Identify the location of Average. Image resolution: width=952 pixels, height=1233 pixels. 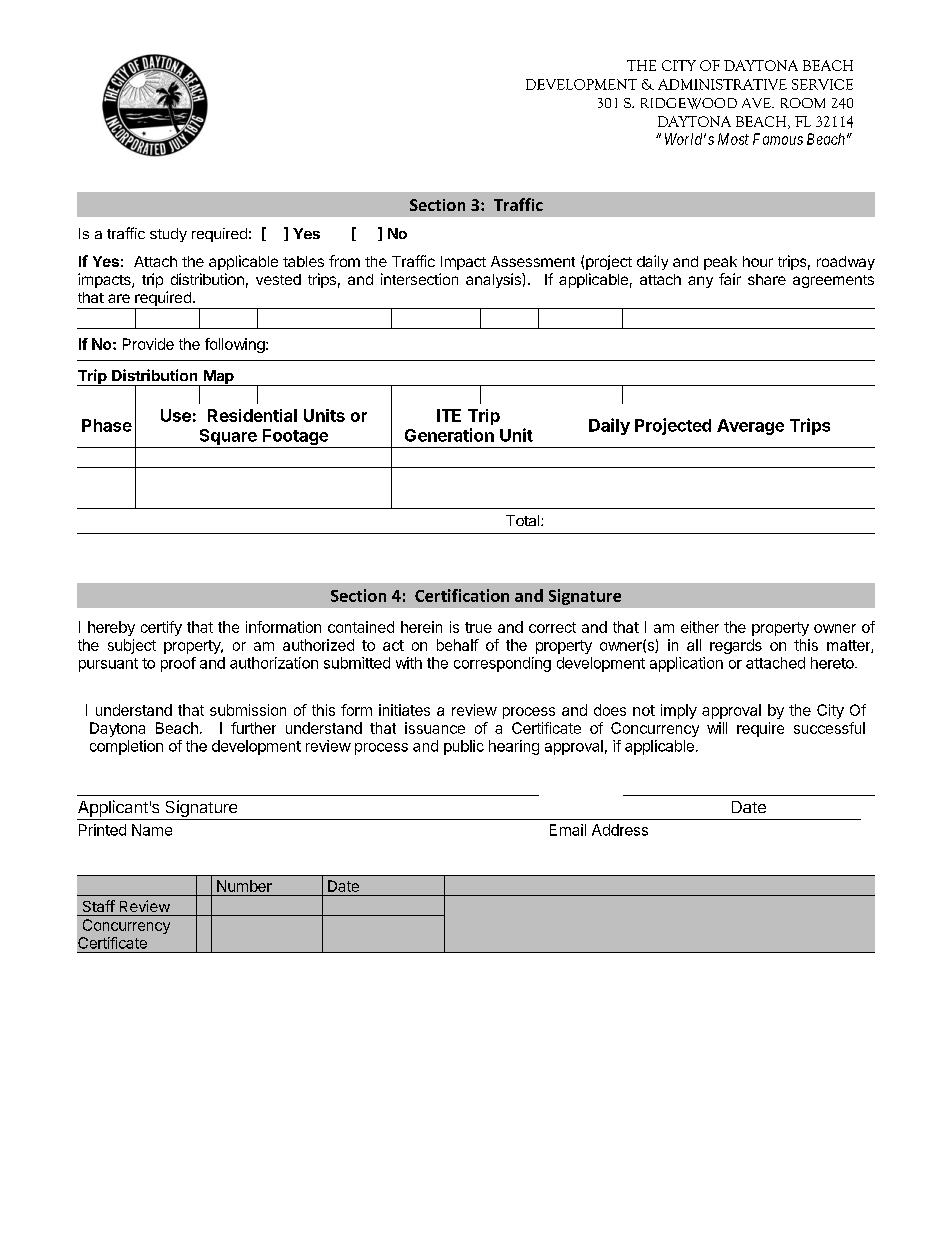
(750, 427).
